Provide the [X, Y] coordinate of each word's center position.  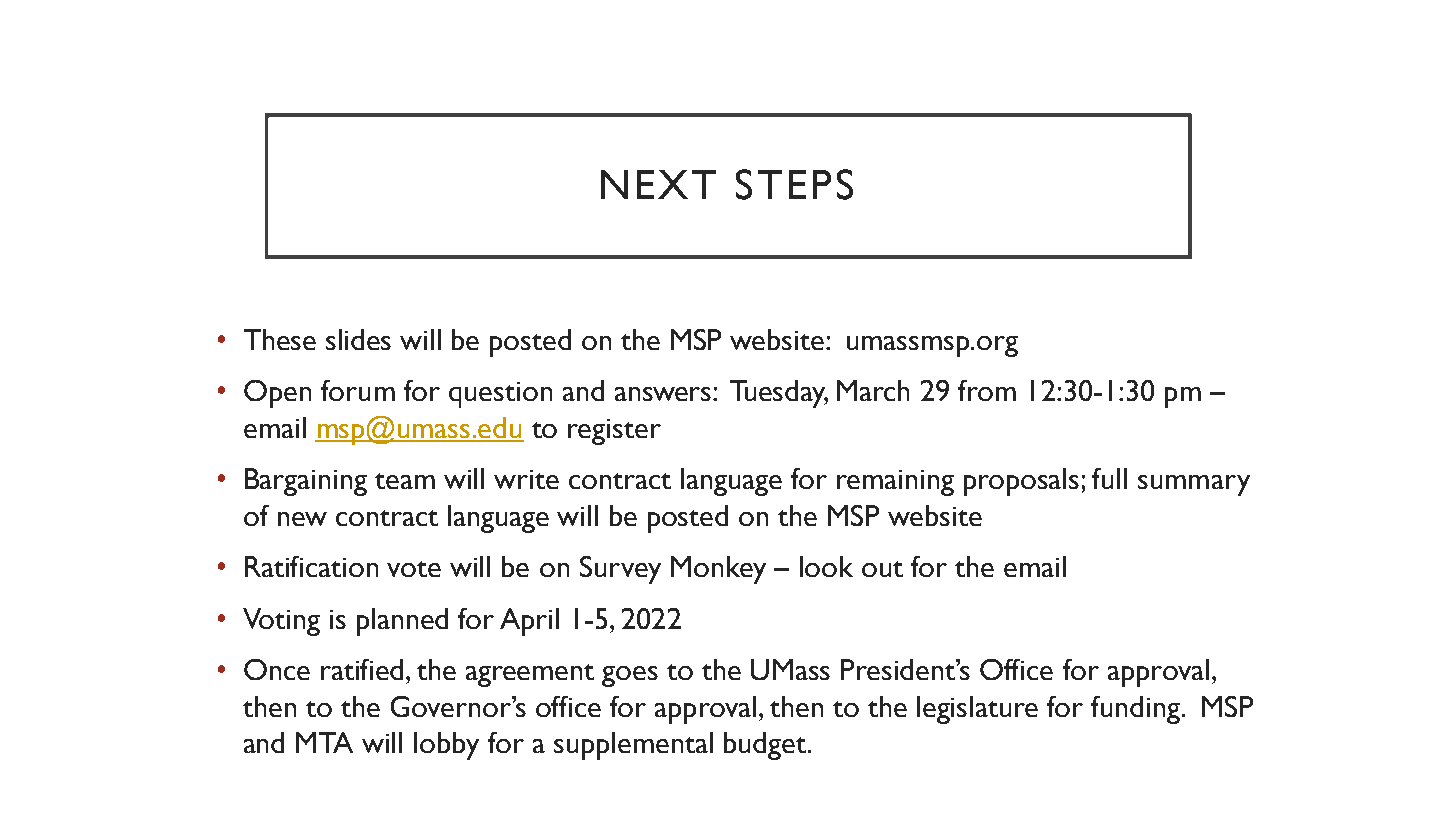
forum [358, 390]
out [882, 569]
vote [414, 569]
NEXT [658, 184]
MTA [324, 742]
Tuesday [779, 394]
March [873, 390]
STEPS [794, 184]
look [826, 566]
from [987, 390]
